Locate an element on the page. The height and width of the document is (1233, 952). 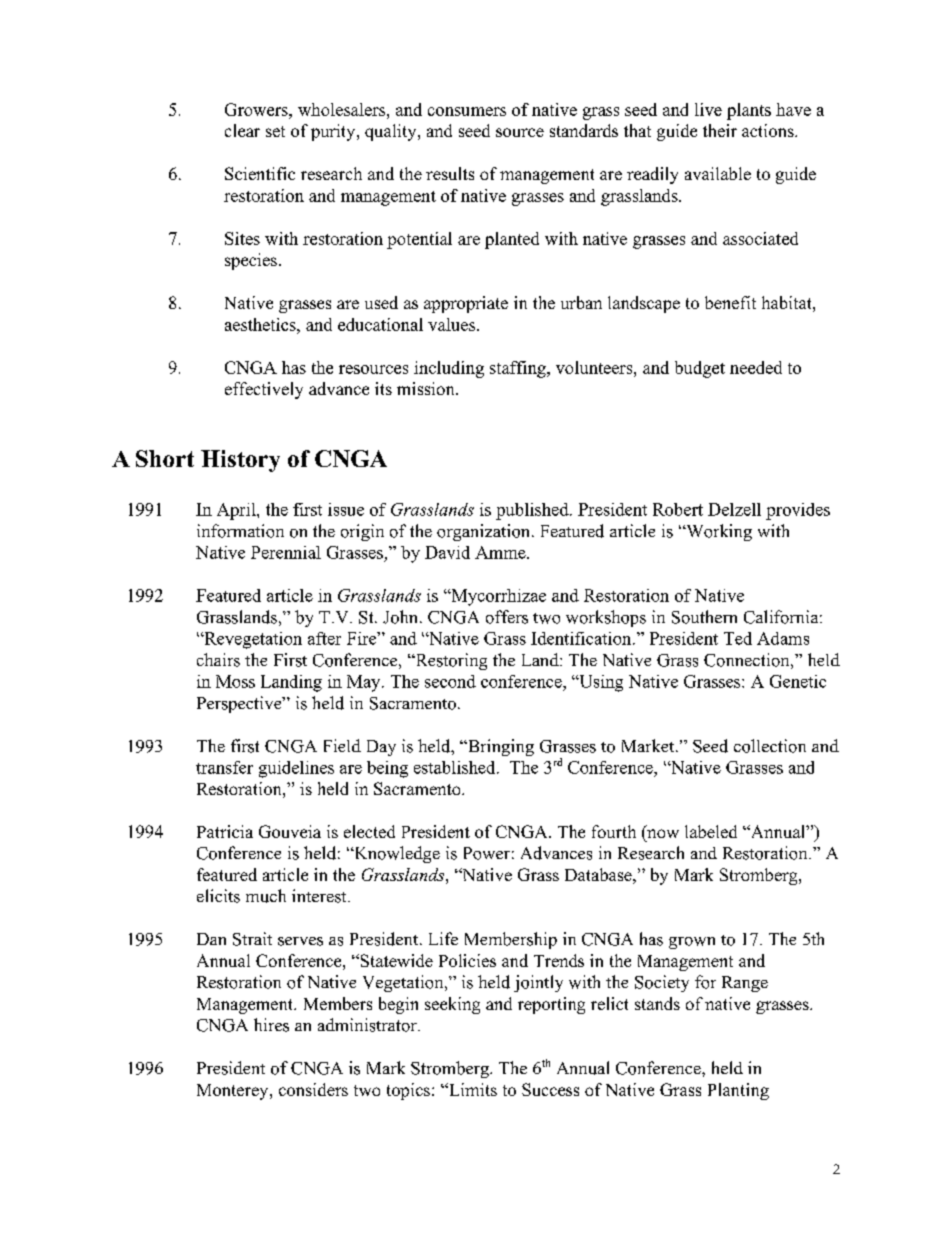
Power is located at coordinates (487, 853).
